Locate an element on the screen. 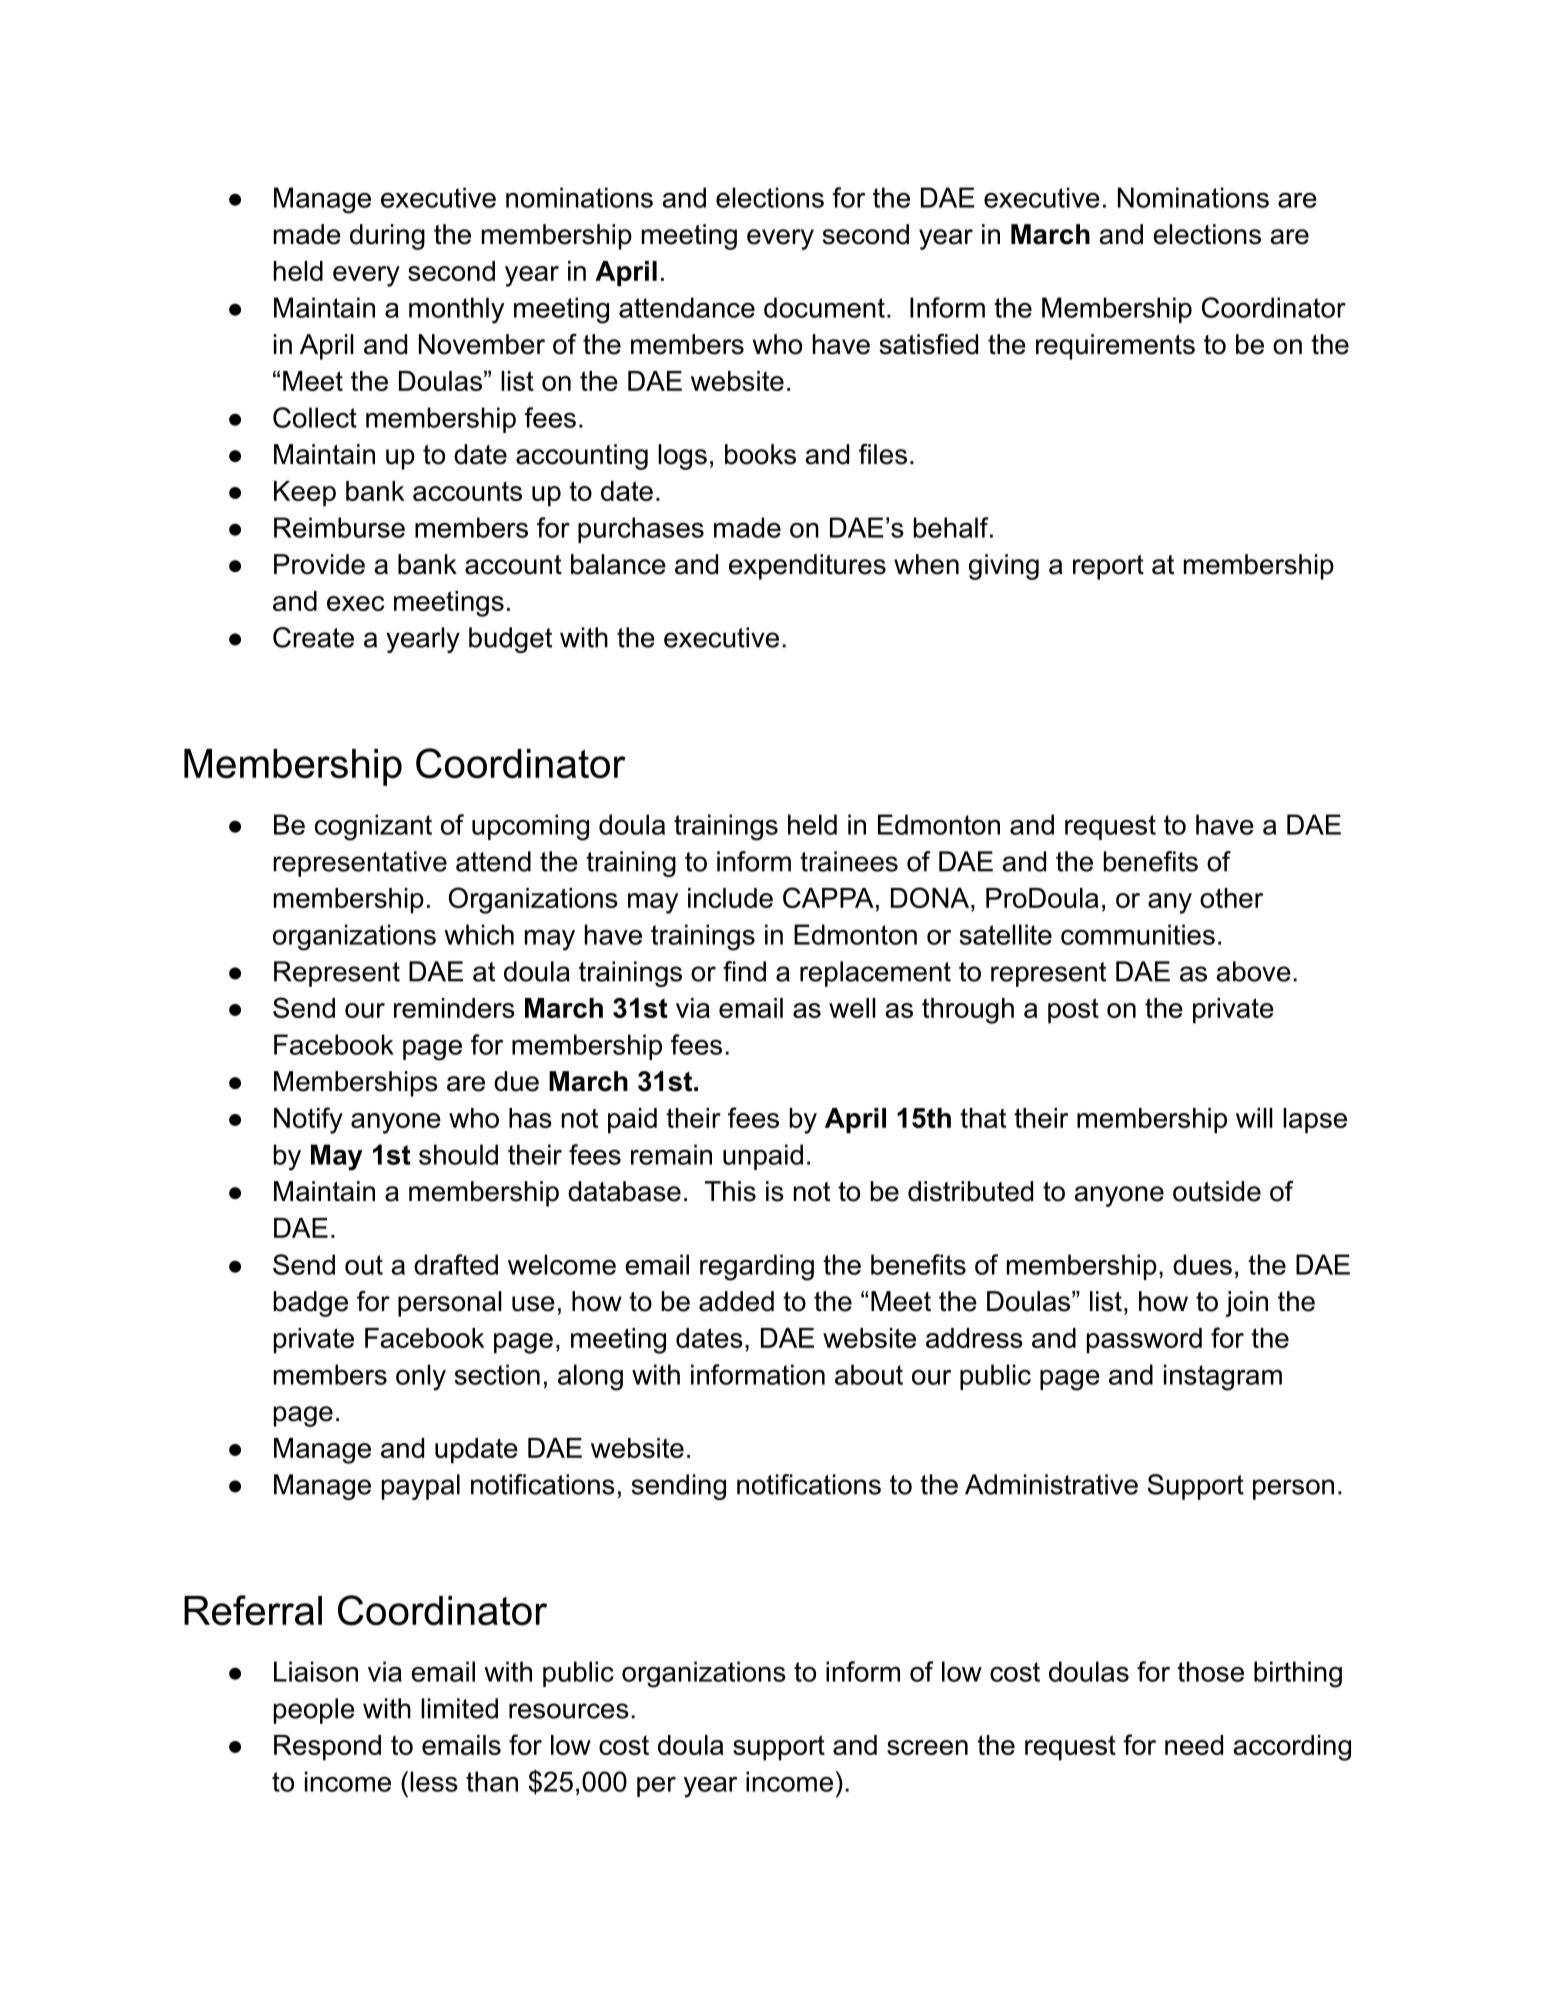  document is located at coordinates (824, 307).
